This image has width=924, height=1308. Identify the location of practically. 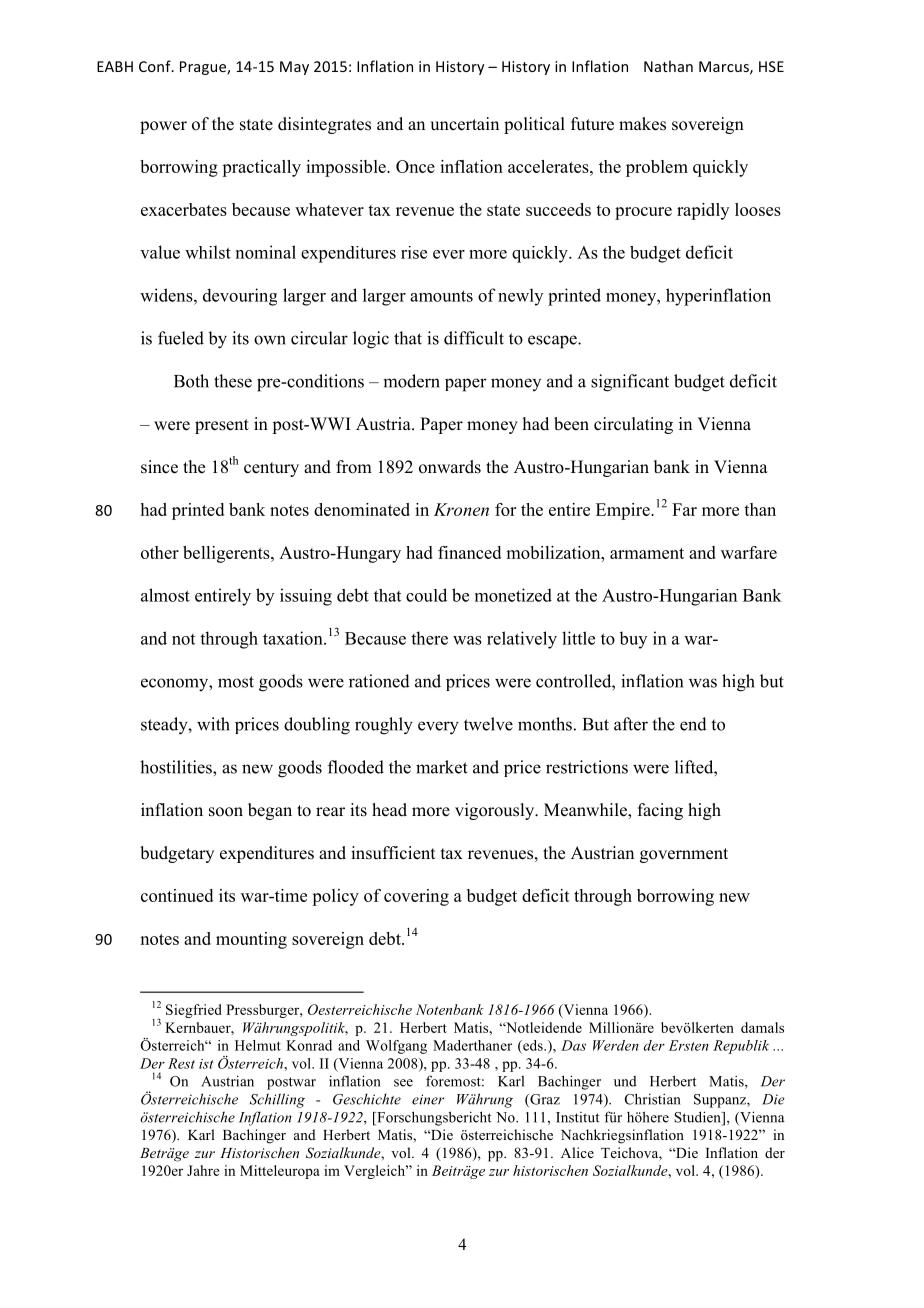
(261, 168).
